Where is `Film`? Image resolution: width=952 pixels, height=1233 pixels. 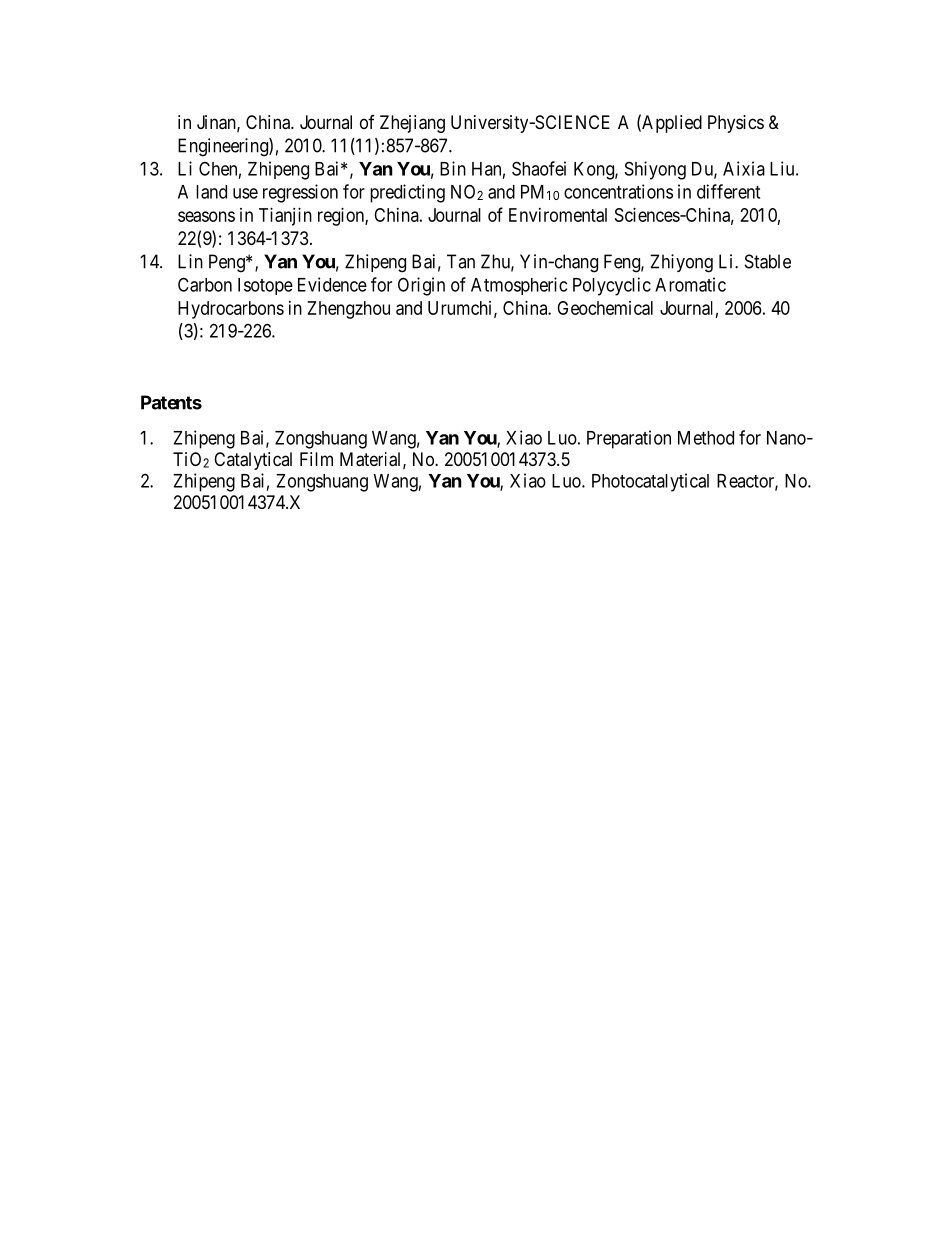 Film is located at coordinates (316, 459).
